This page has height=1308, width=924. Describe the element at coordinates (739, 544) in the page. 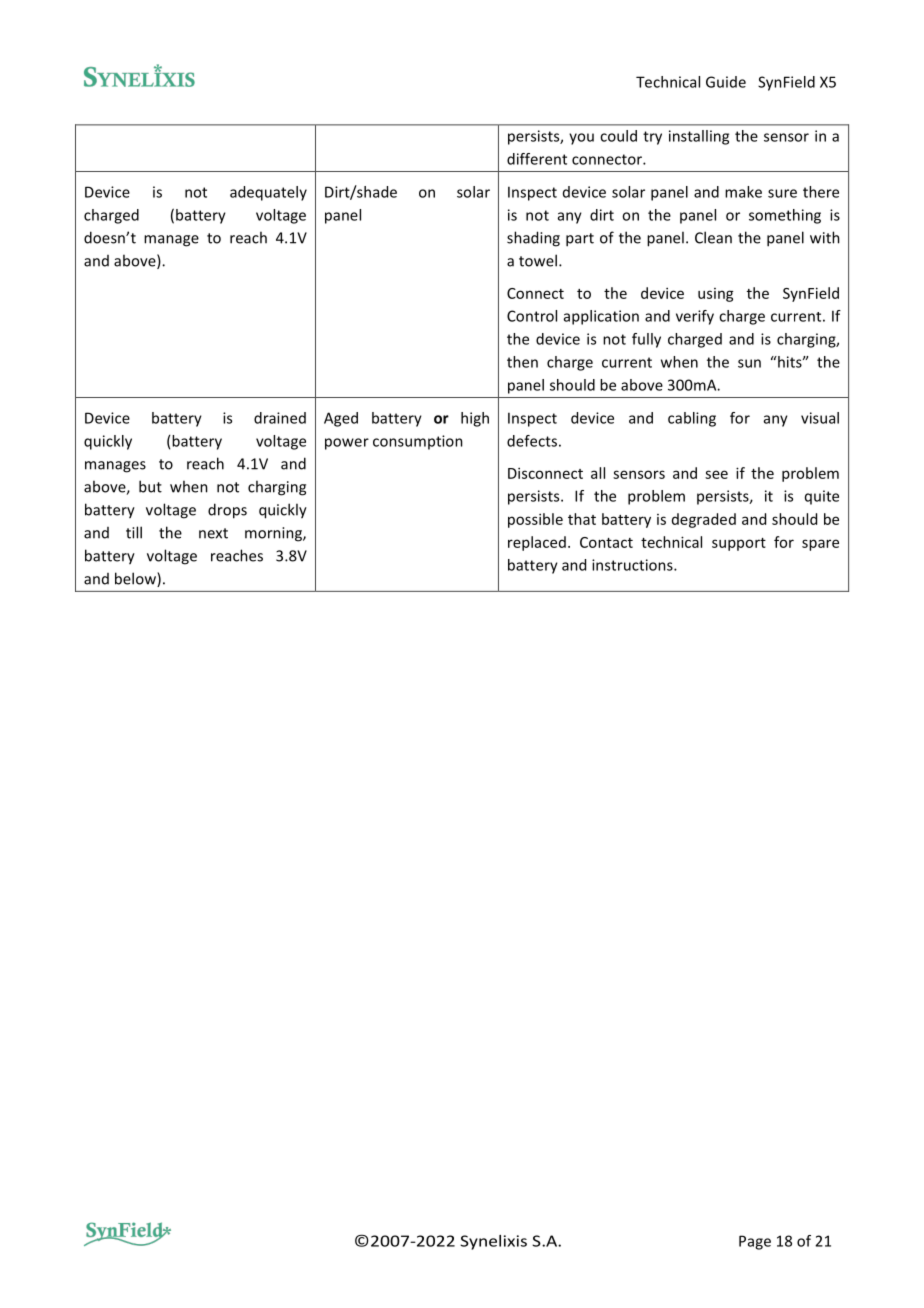

I see `support` at that location.
